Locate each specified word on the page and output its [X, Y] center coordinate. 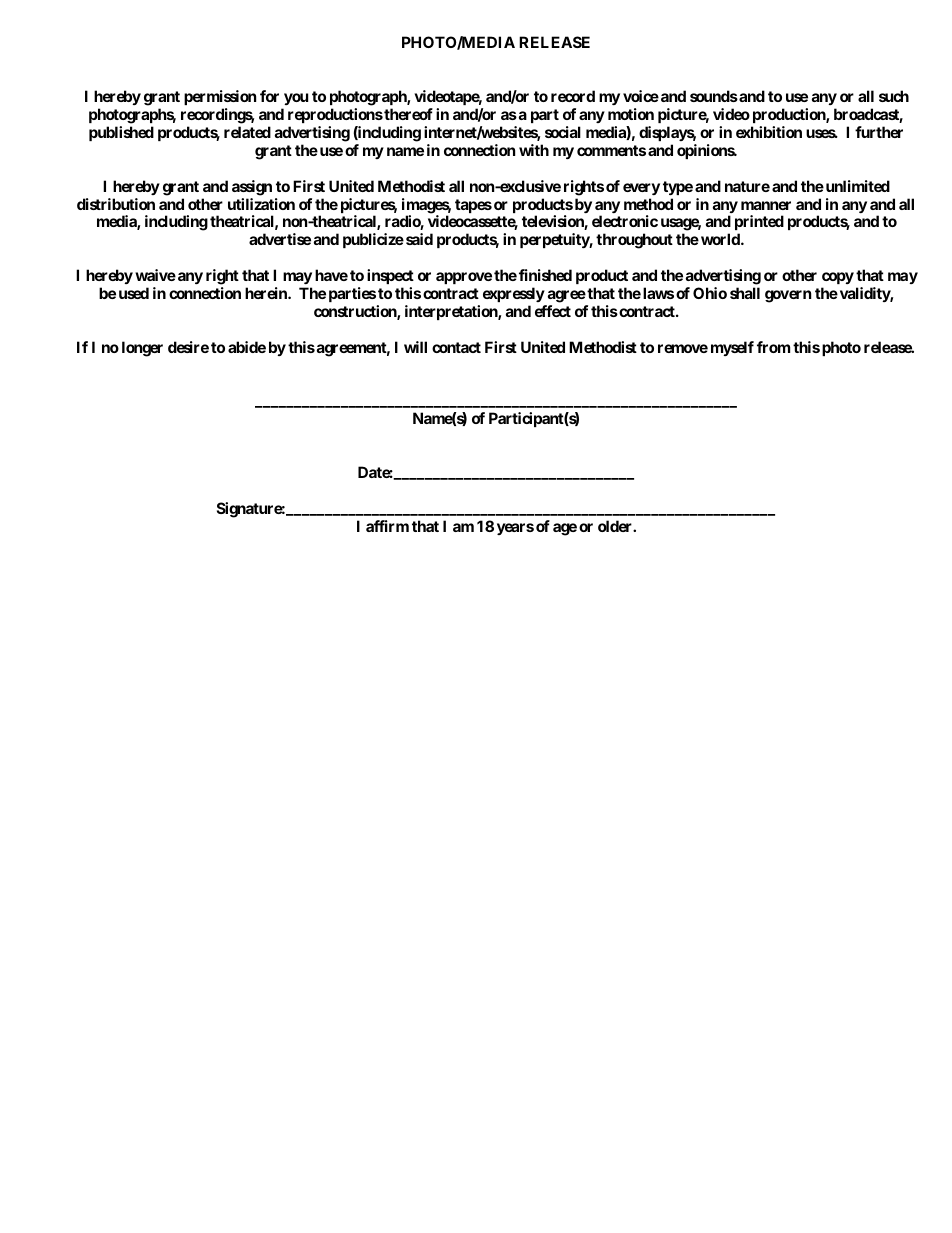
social [563, 132]
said [419, 239]
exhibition [769, 132]
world [721, 239]
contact [456, 347]
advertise [280, 239]
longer [142, 349]
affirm [387, 526]
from [773, 347]
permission [220, 97]
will [415, 347]
